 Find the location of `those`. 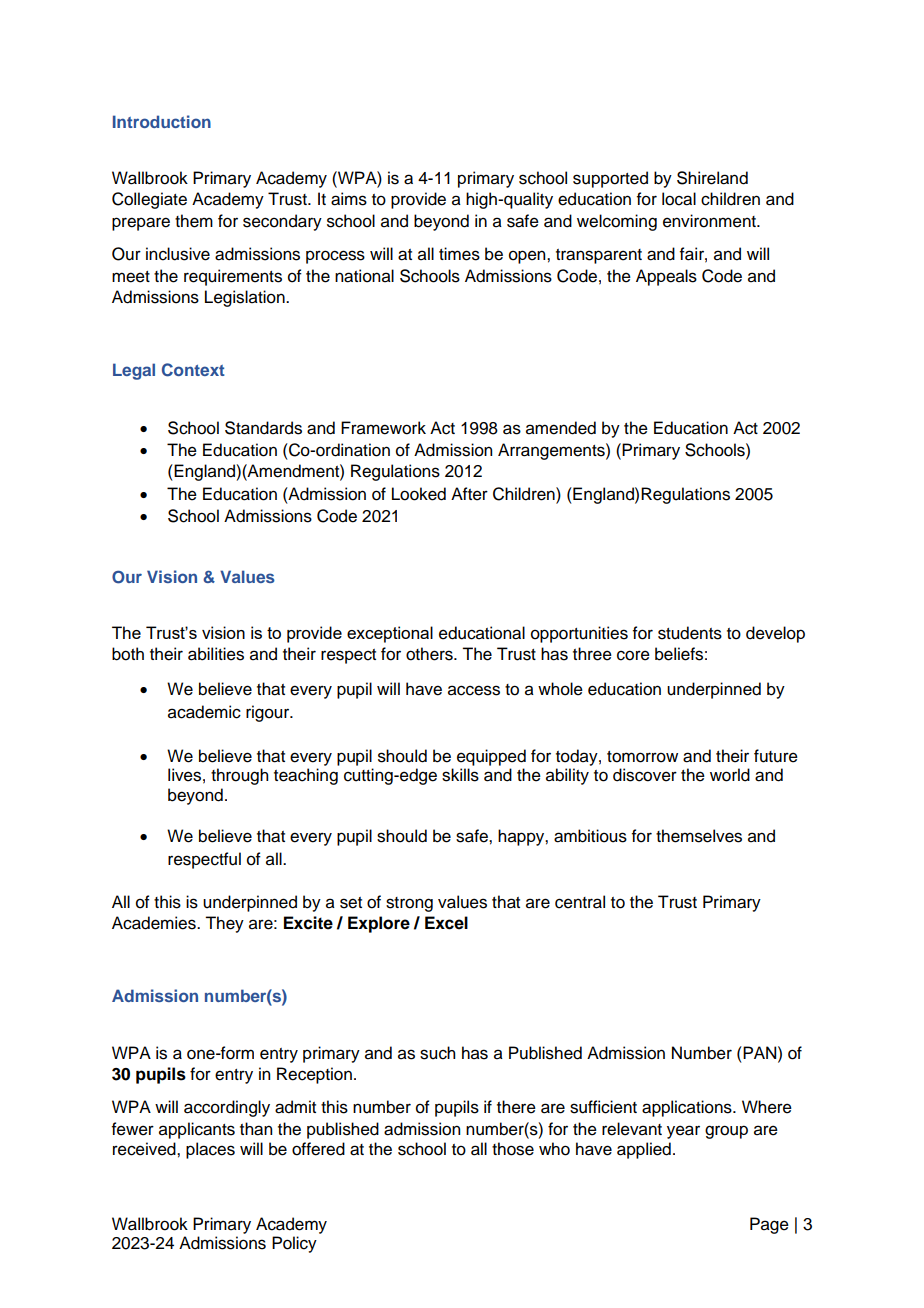

those is located at coordinates (513, 1149).
